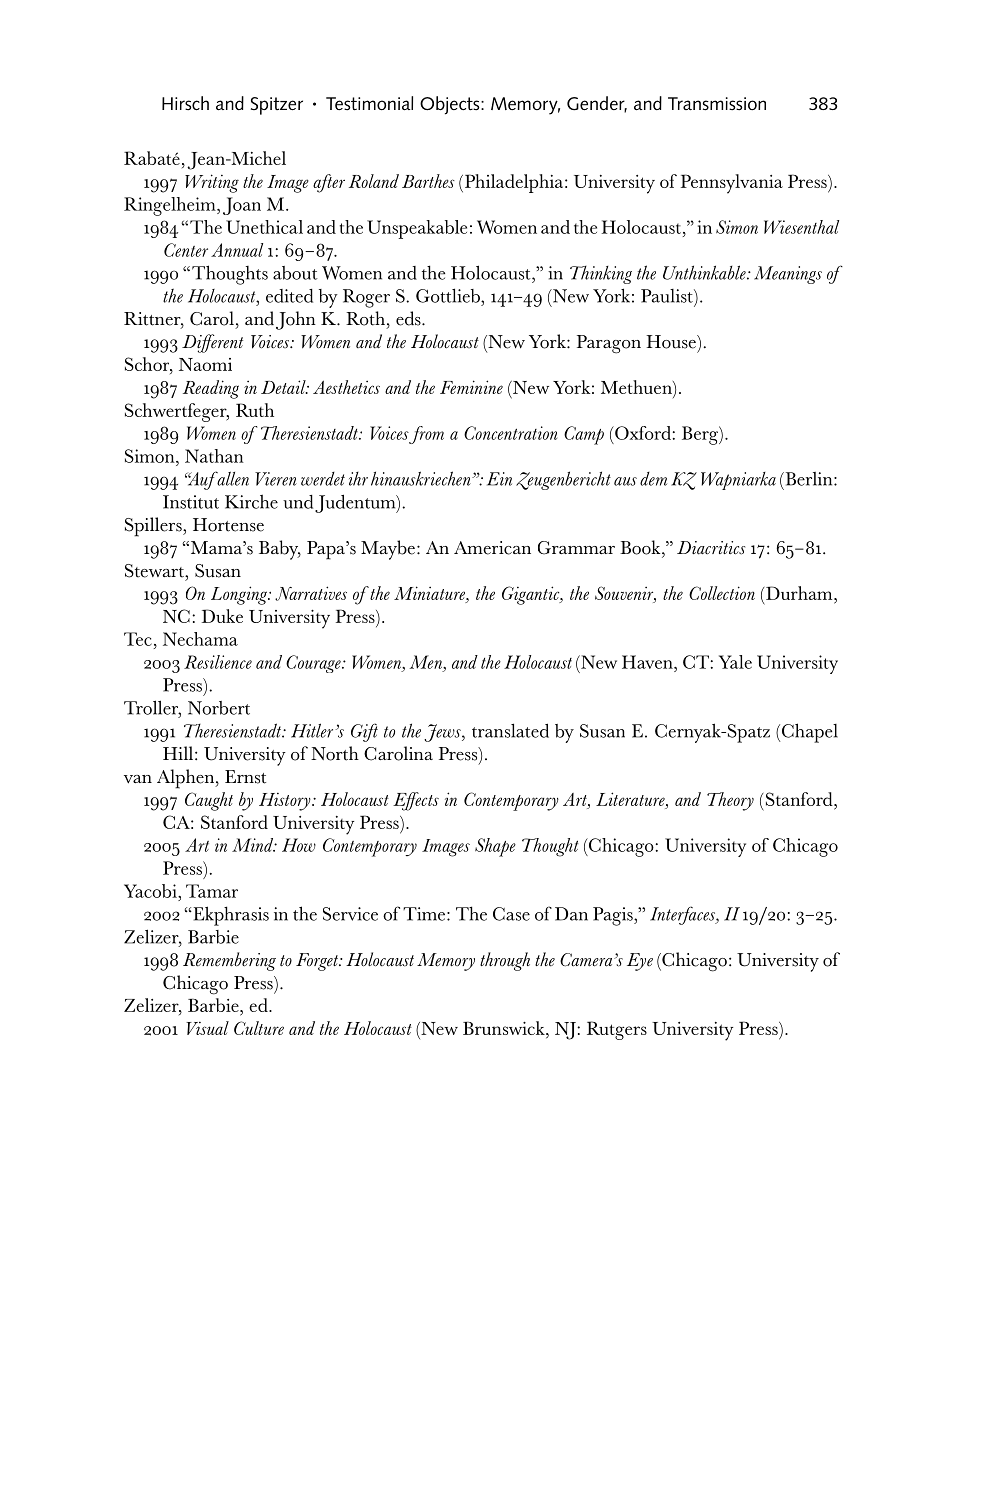 This page has height=1489, width=993. Describe the element at coordinates (532, 595) in the page. I see `Gigantic` at that location.
